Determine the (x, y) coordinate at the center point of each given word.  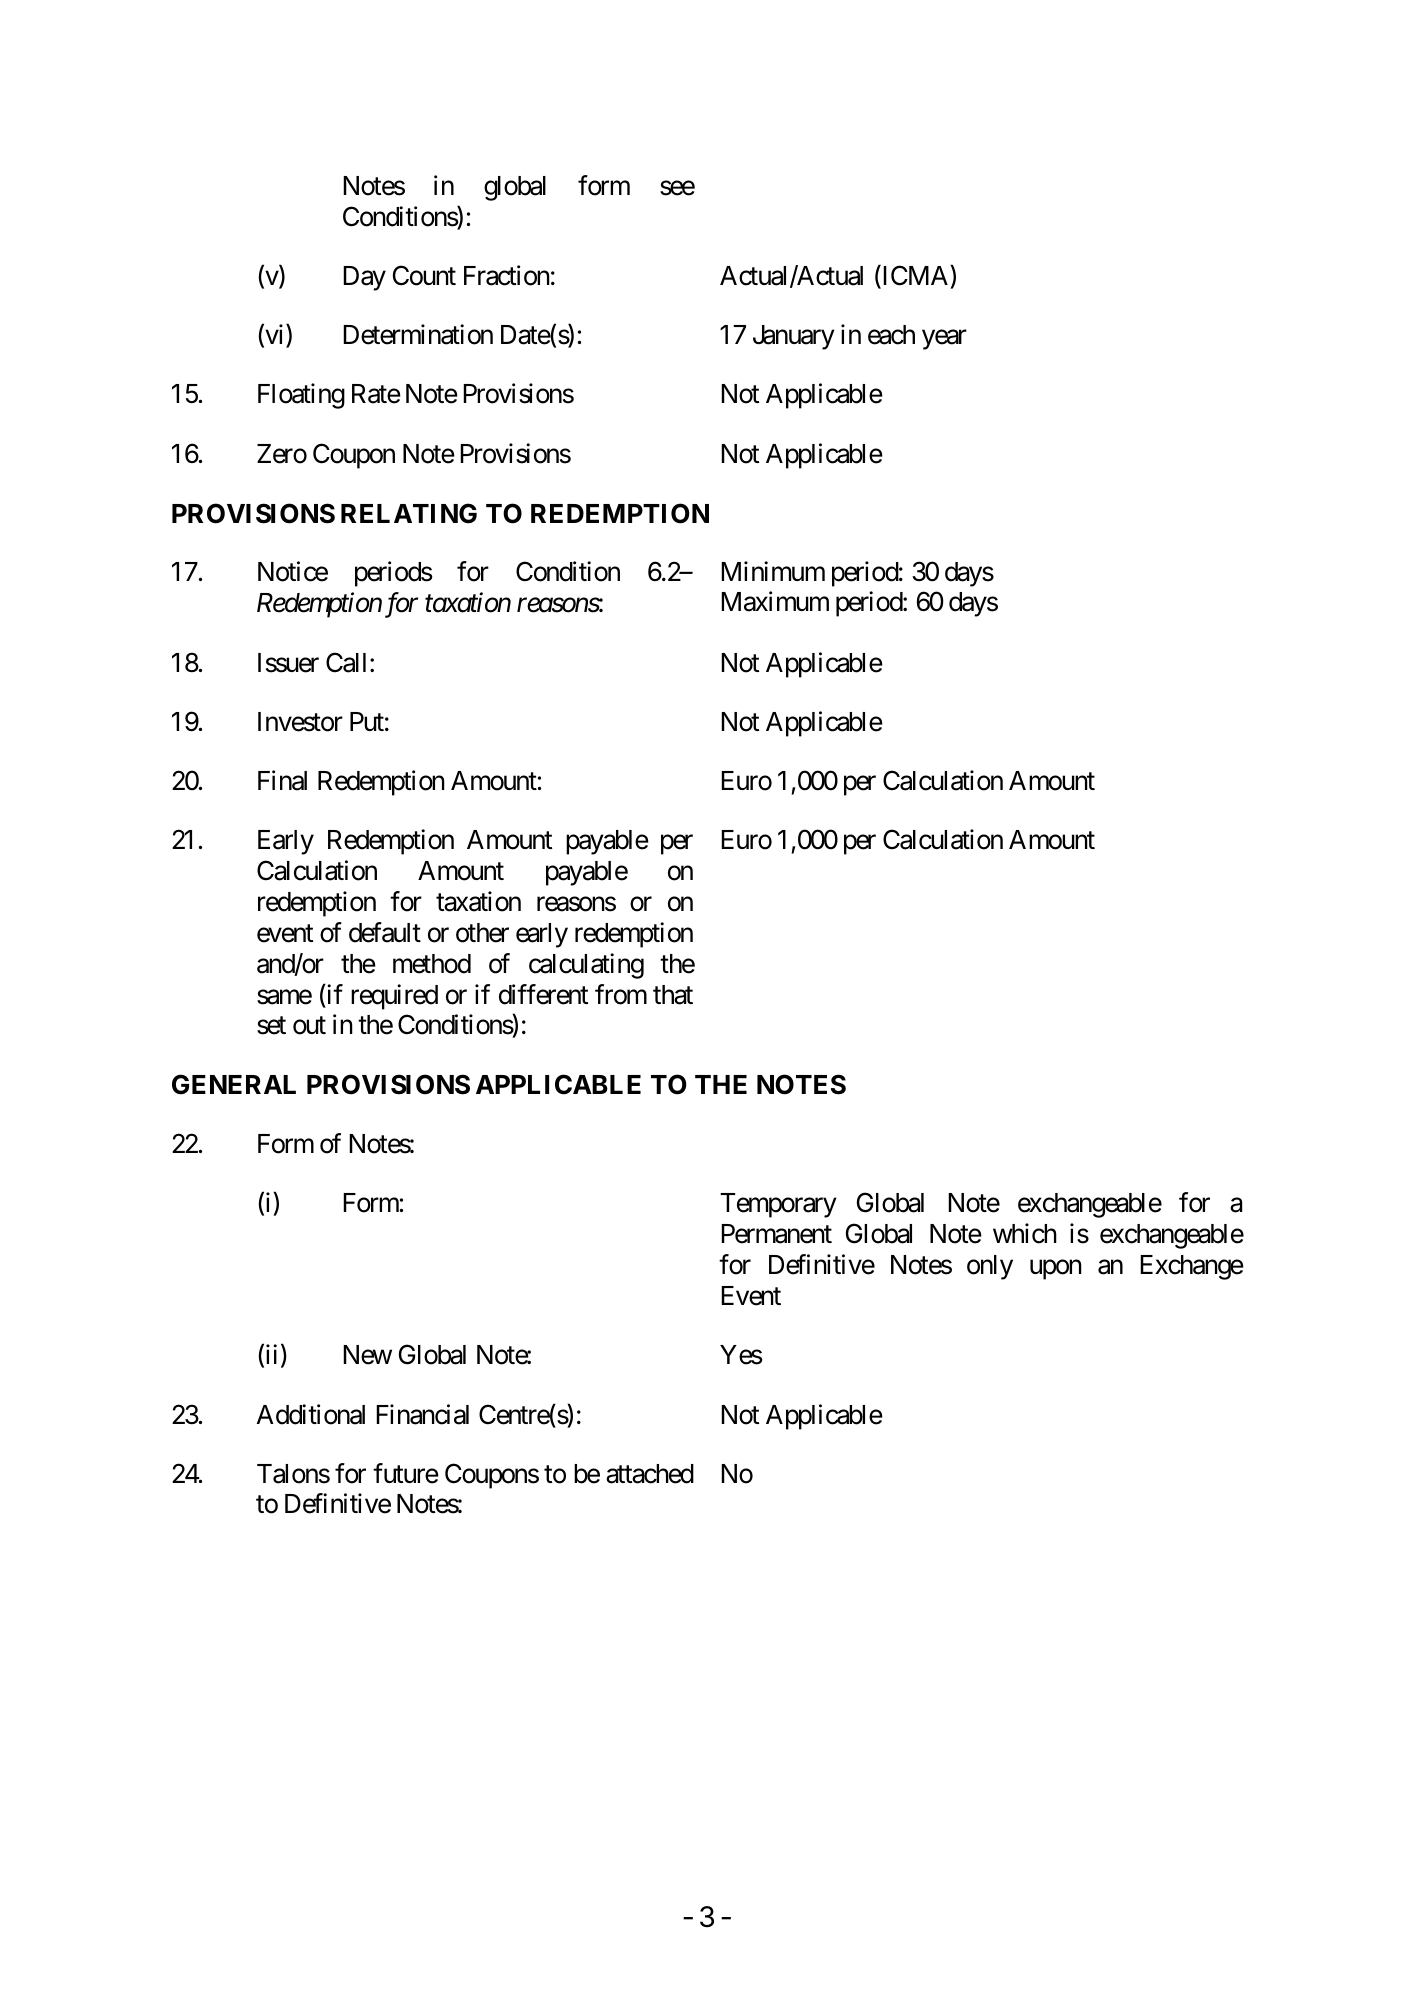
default (385, 932)
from (621, 994)
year (944, 340)
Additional (311, 1414)
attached (650, 1474)
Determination (418, 334)
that (673, 995)
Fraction (507, 275)
